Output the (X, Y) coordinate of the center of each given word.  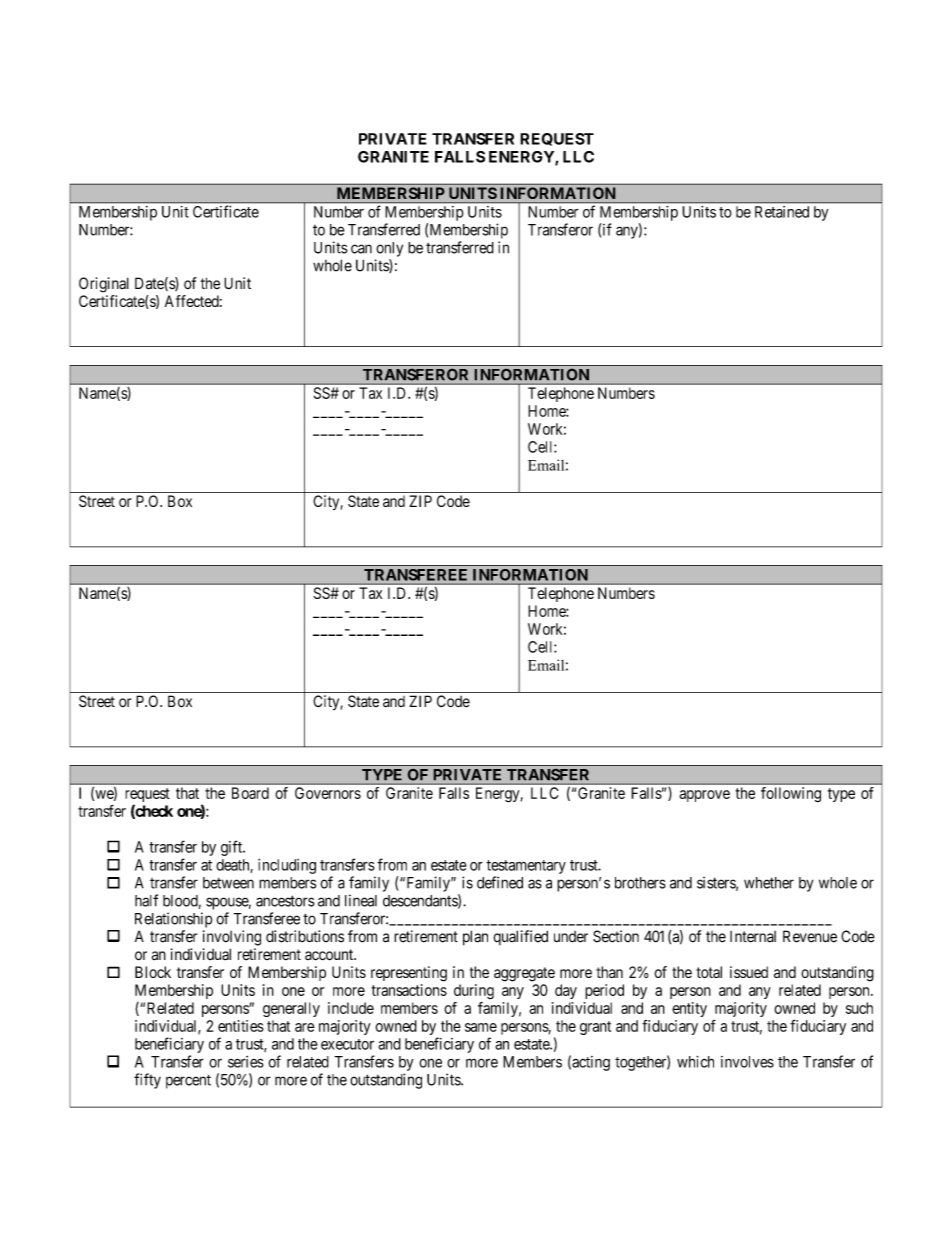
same (481, 1027)
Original (104, 285)
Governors (328, 793)
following (791, 795)
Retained (782, 212)
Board (250, 793)
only (389, 249)
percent (188, 1081)
